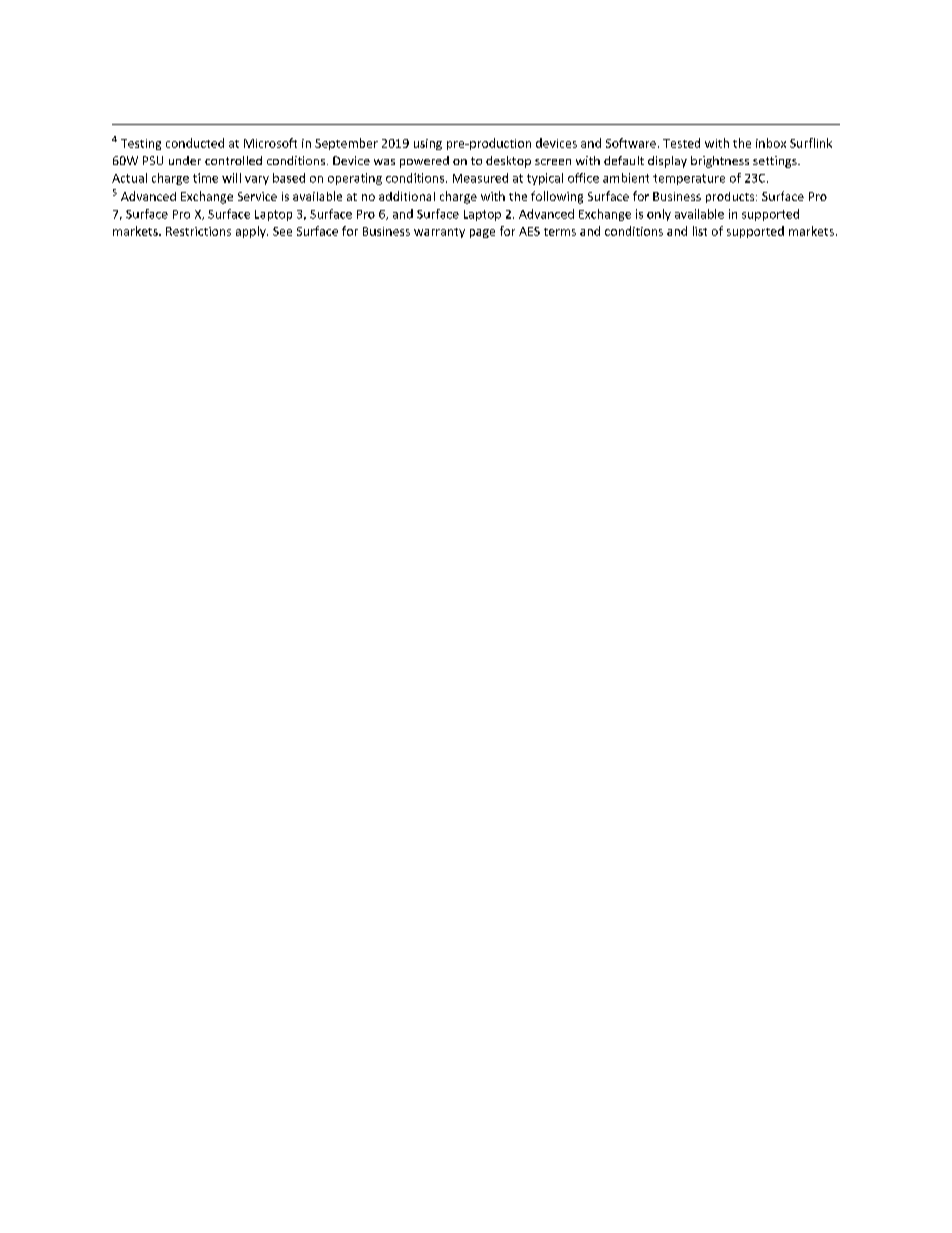 Image resolution: width=952 pixels, height=1233 pixels. Describe the element at coordinates (720, 162) in the document. I see `brightness` at that location.
